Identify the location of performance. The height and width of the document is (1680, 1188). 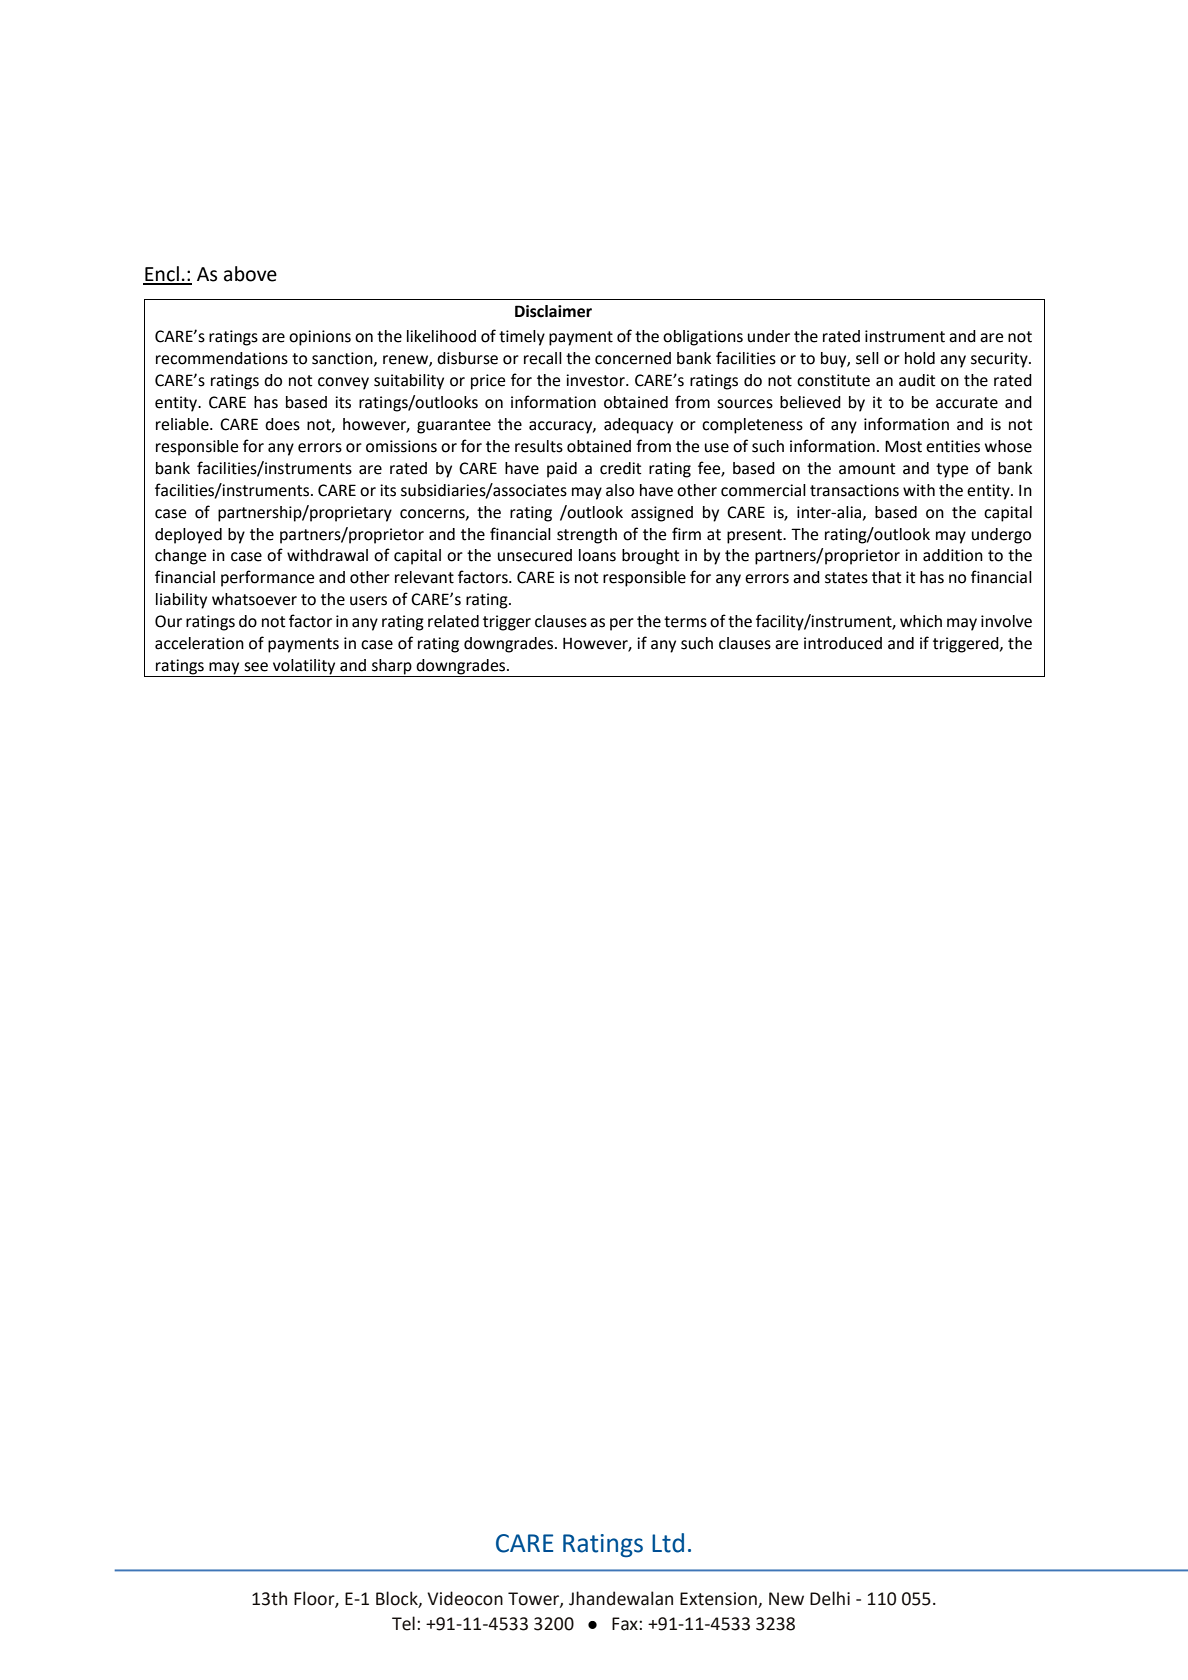
(267, 578).
